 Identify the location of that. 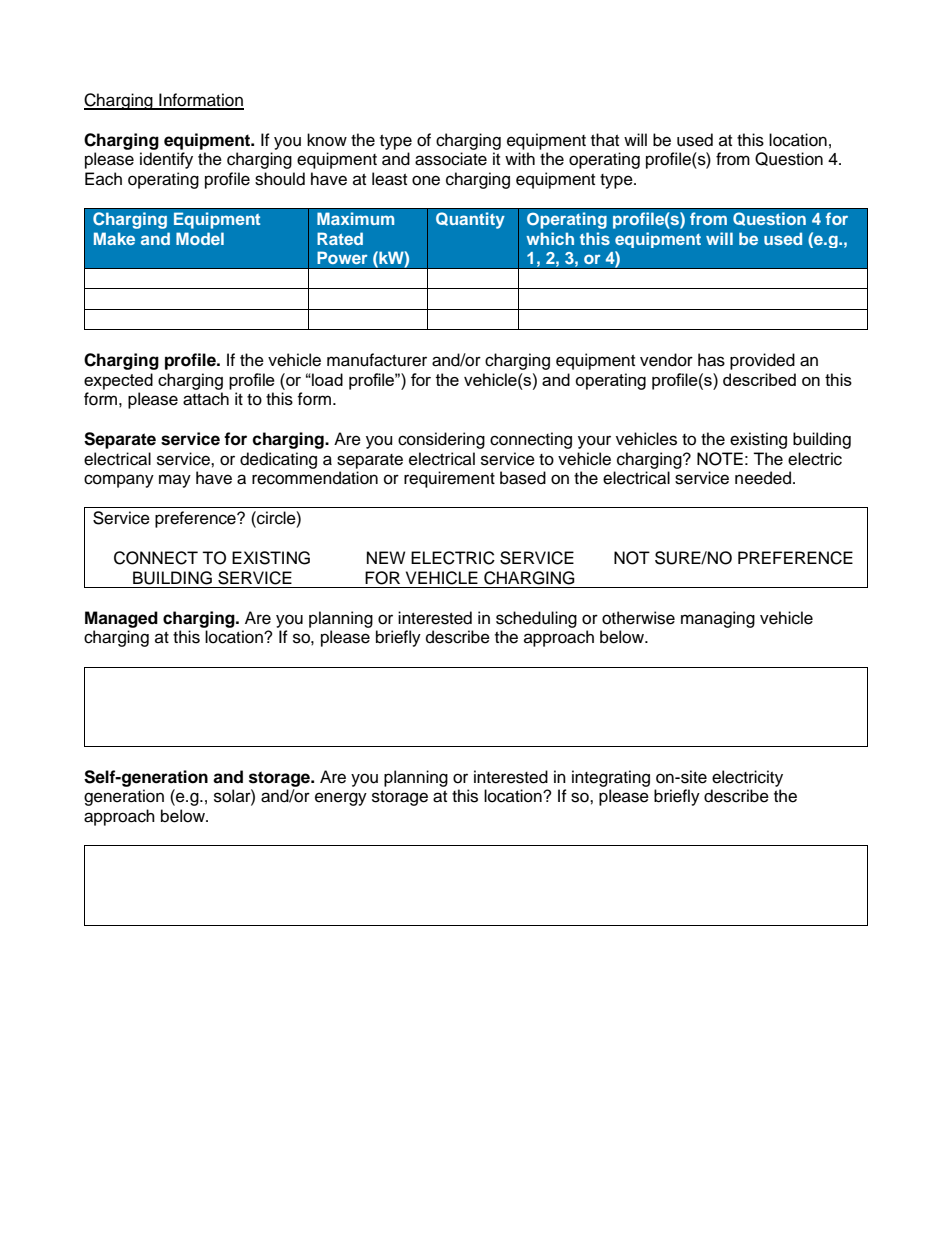
(605, 139).
